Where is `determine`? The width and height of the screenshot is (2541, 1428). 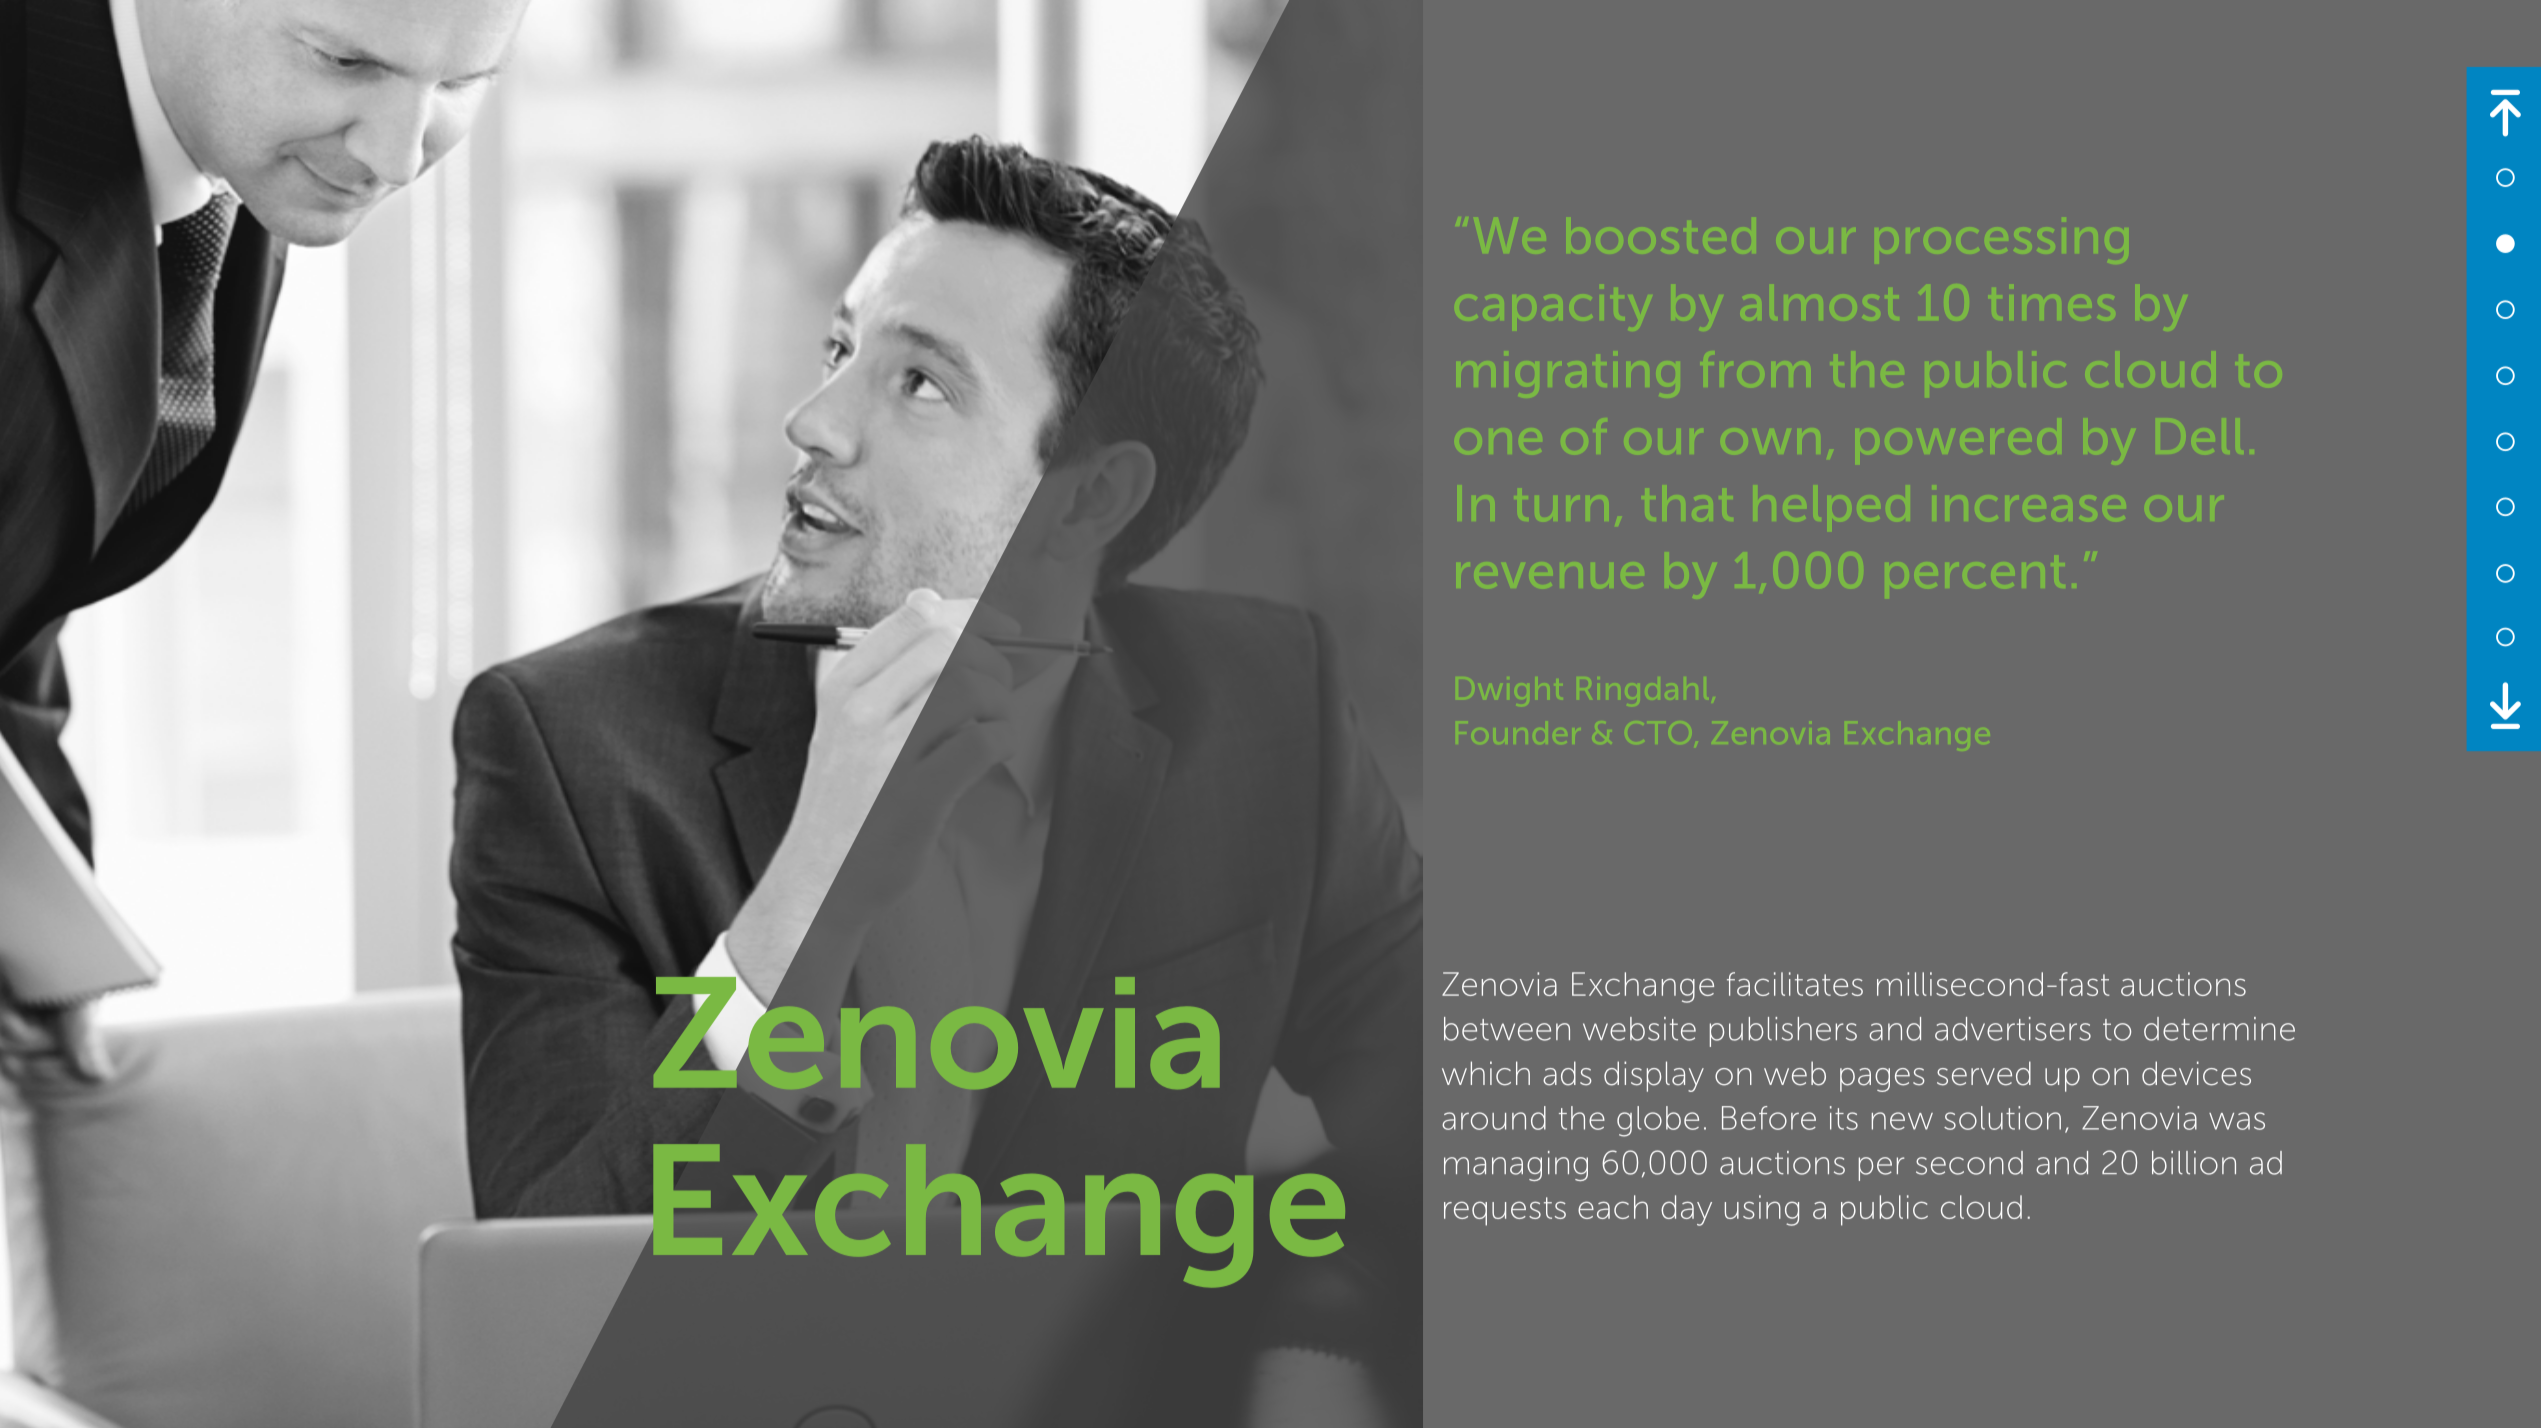
determine is located at coordinates (2219, 1029).
